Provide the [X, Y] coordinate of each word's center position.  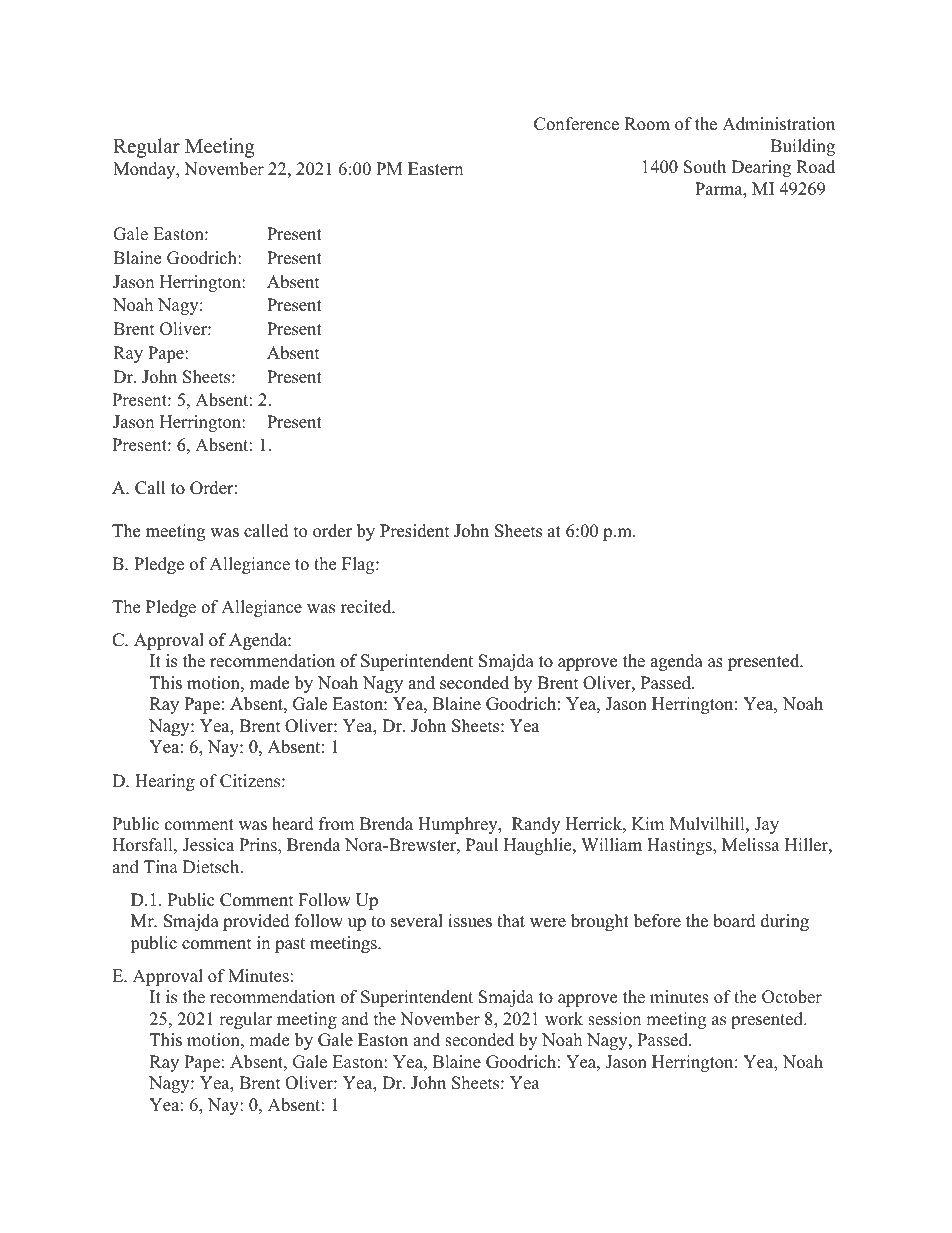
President [414, 531]
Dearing [761, 168]
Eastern [435, 169]
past [290, 945]
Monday [145, 170]
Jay [766, 825]
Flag [359, 565]
